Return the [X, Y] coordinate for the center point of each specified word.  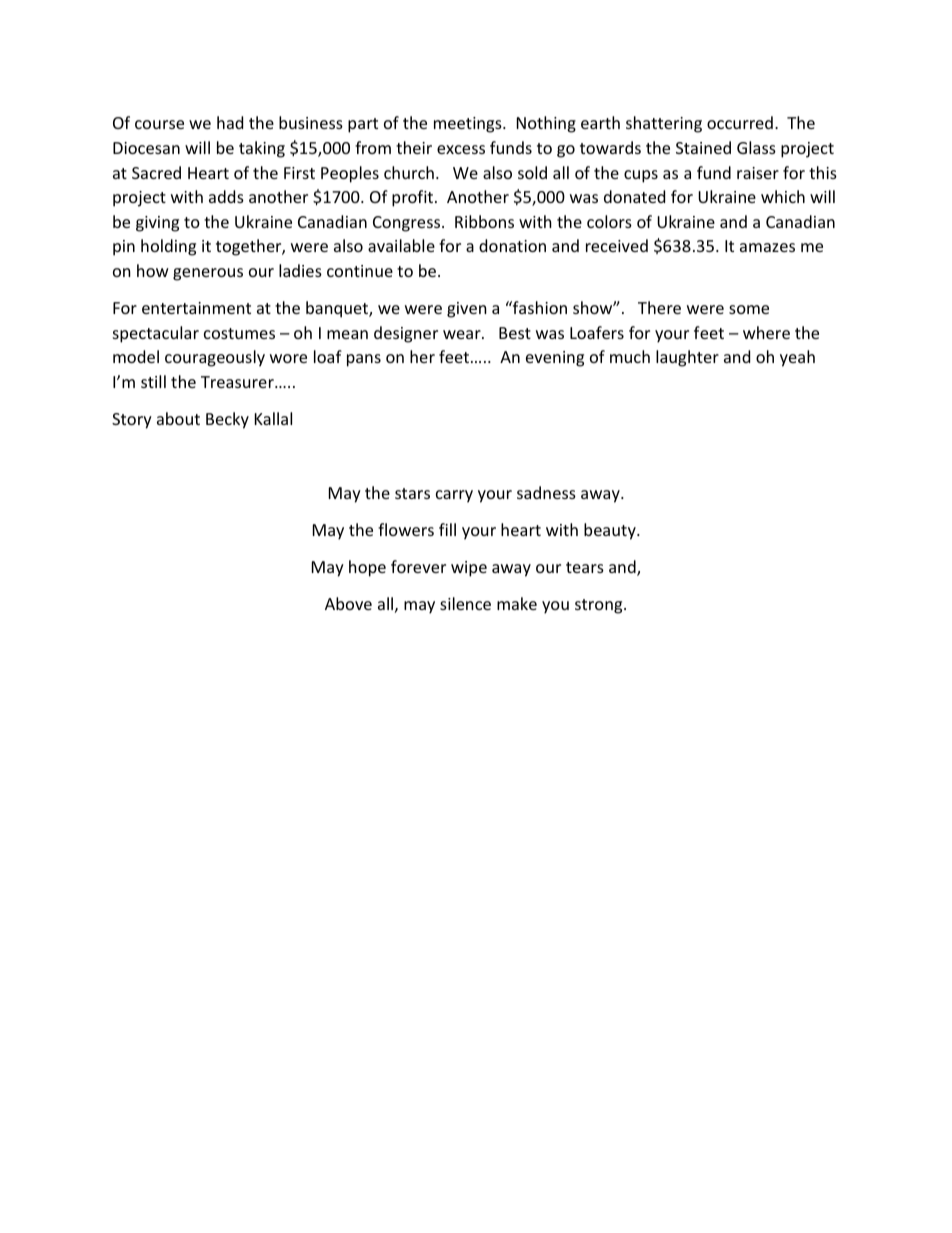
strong [600, 606]
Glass [756, 147]
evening [555, 359]
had [230, 122]
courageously [215, 358]
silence [465, 603]
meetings [469, 125]
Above [348, 603]
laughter [687, 358]
